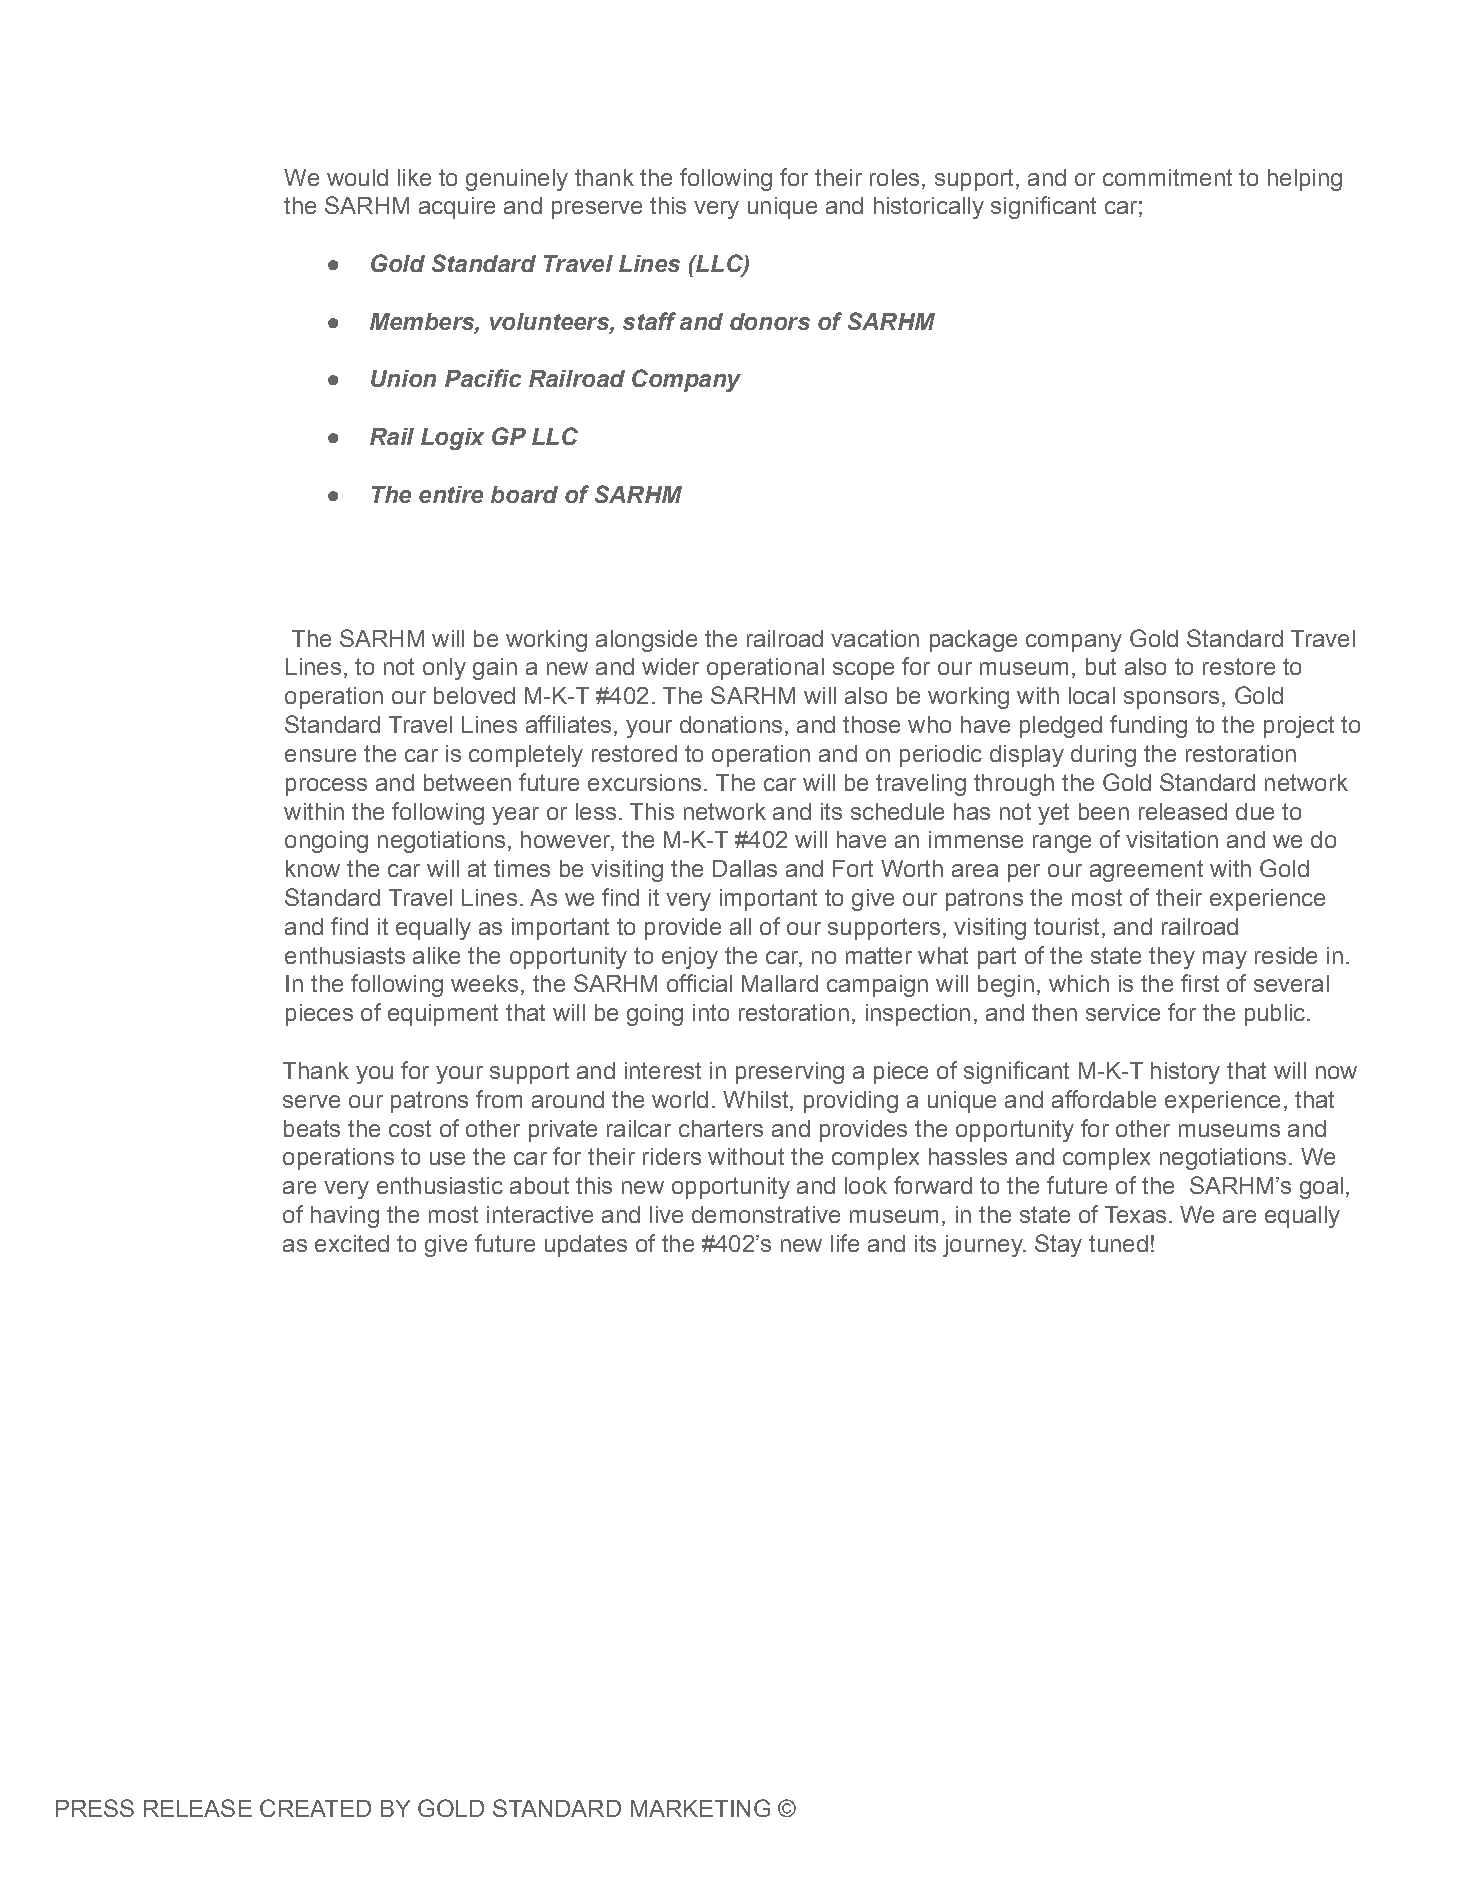 The height and width of the screenshot is (1902, 1470). Describe the element at coordinates (345, 955) in the screenshot. I see `enthusiasts` at that location.
